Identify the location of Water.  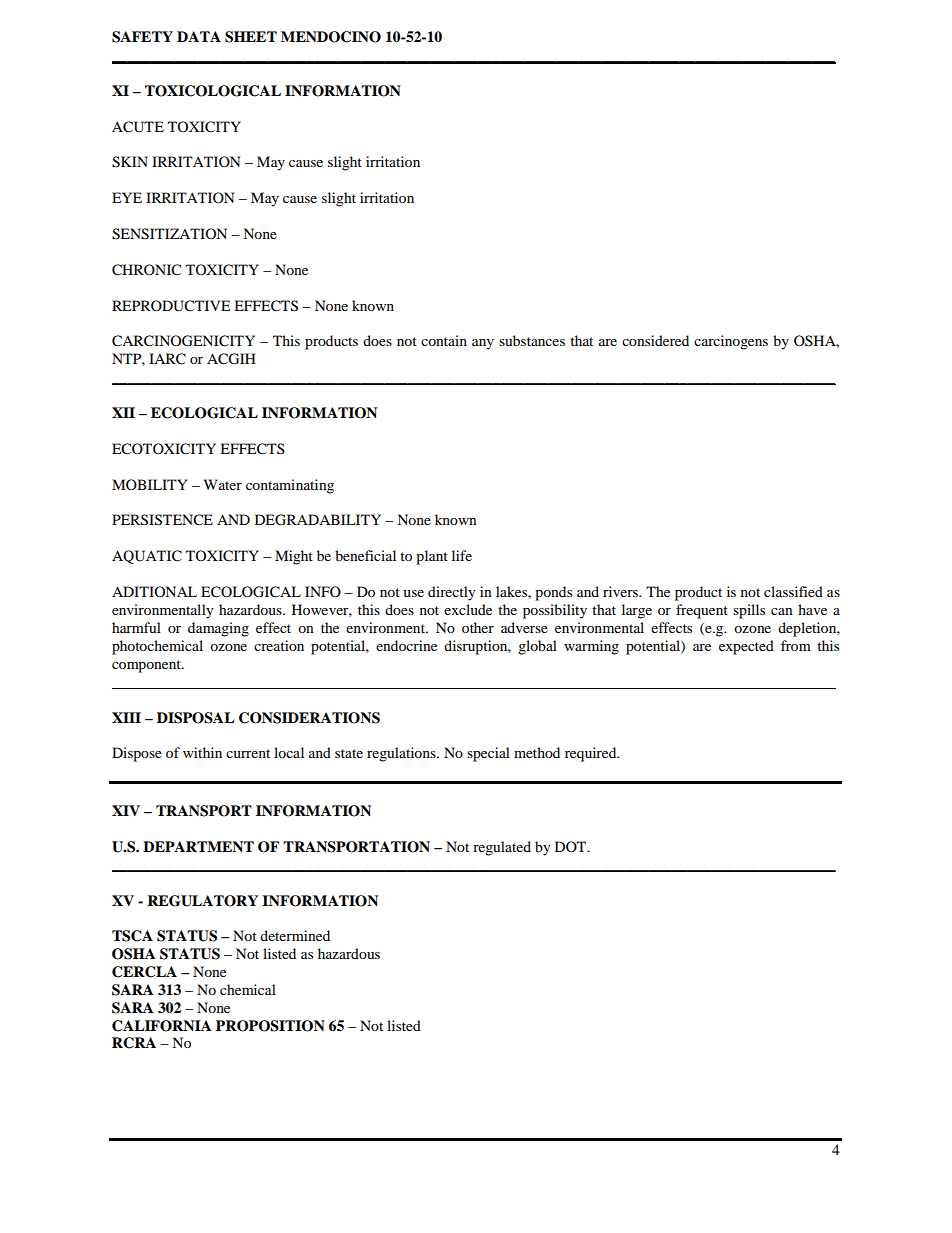
(223, 484).
